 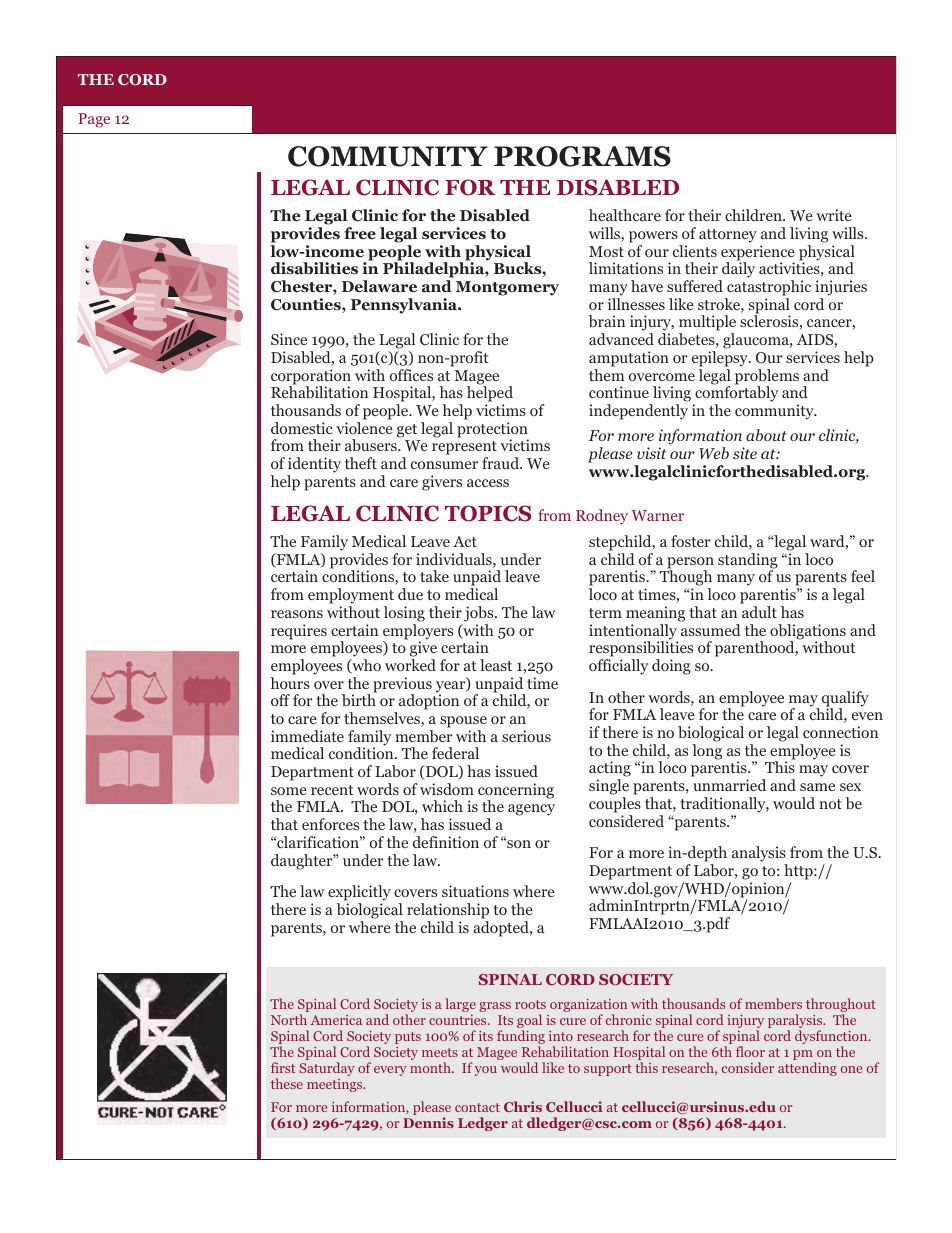 I want to click on Page, so click(x=94, y=120).
